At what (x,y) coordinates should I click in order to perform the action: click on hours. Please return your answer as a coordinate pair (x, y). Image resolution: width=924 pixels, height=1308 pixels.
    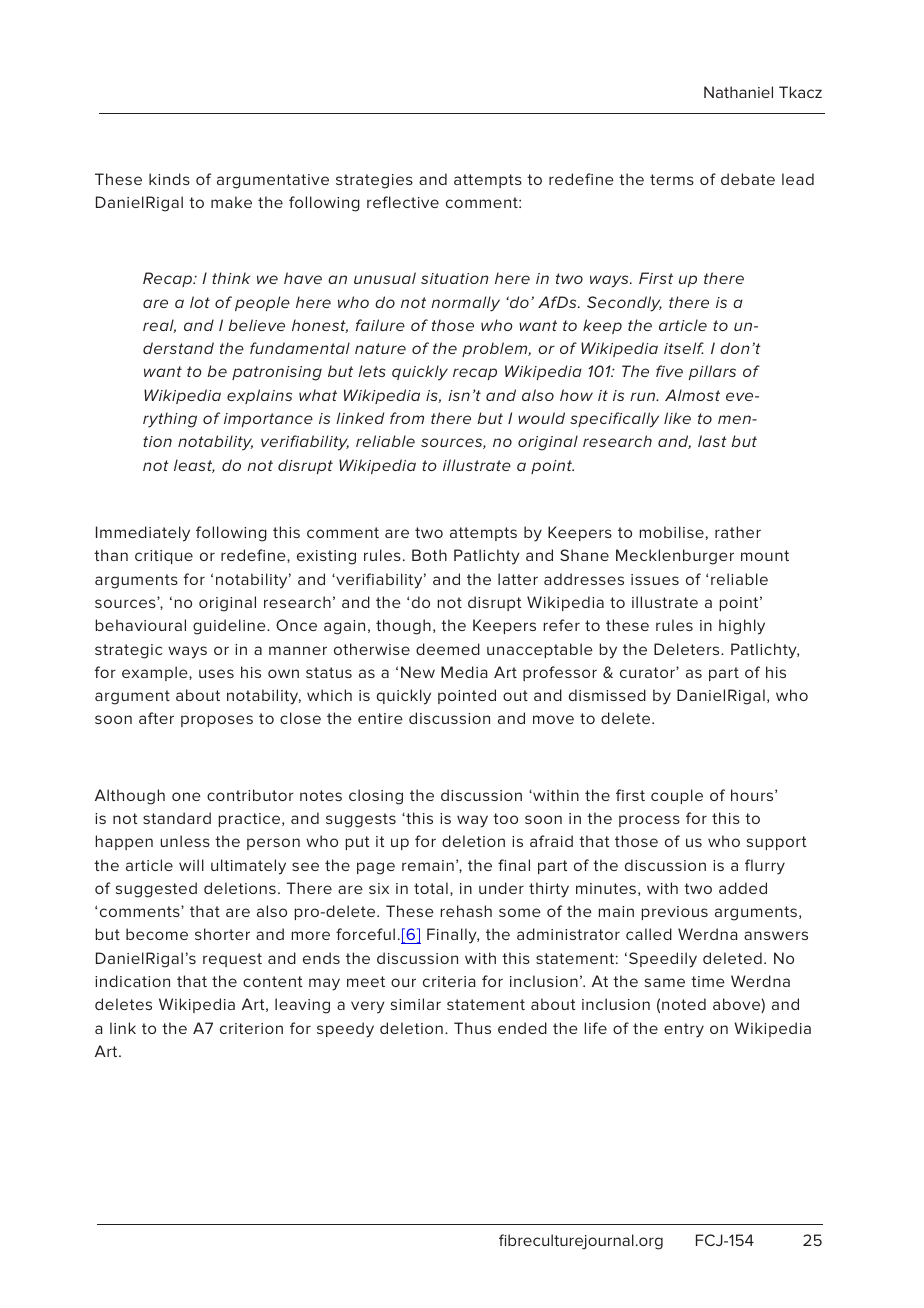
    Looking at the image, I should click on (753, 795).
